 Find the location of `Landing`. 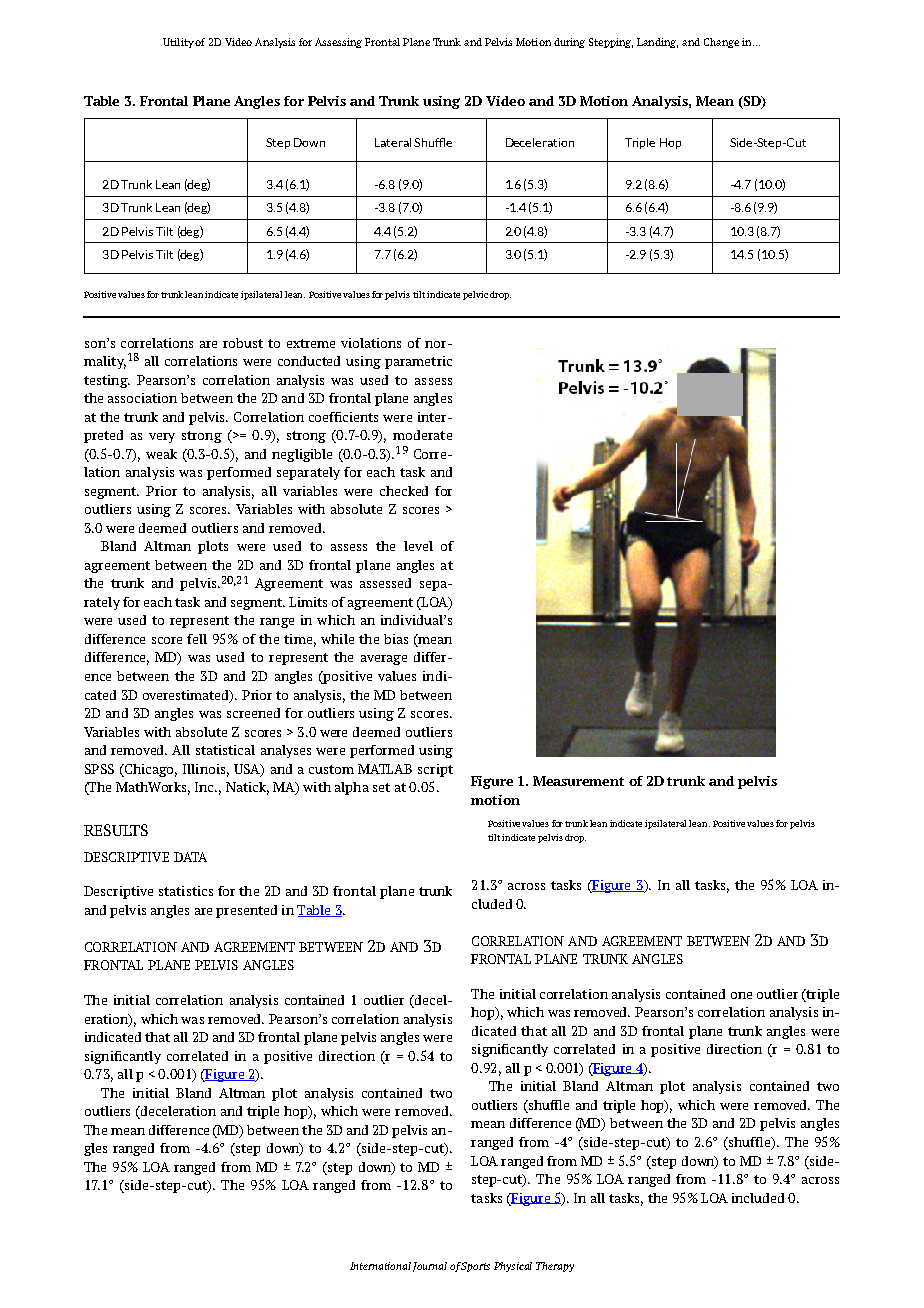

Landing is located at coordinates (657, 43).
